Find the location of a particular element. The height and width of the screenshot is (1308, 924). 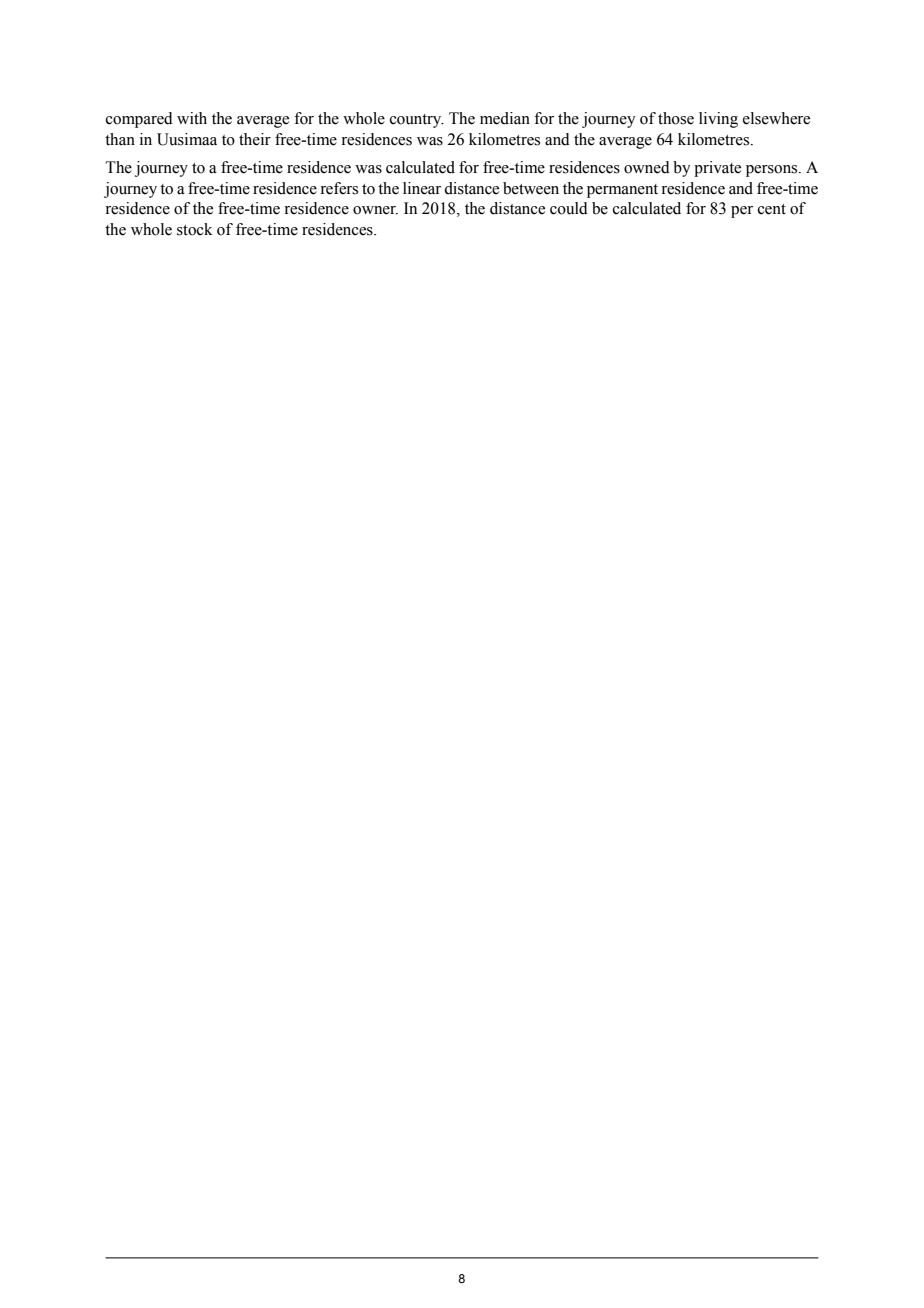

country is located at coordinates (417, 121).
